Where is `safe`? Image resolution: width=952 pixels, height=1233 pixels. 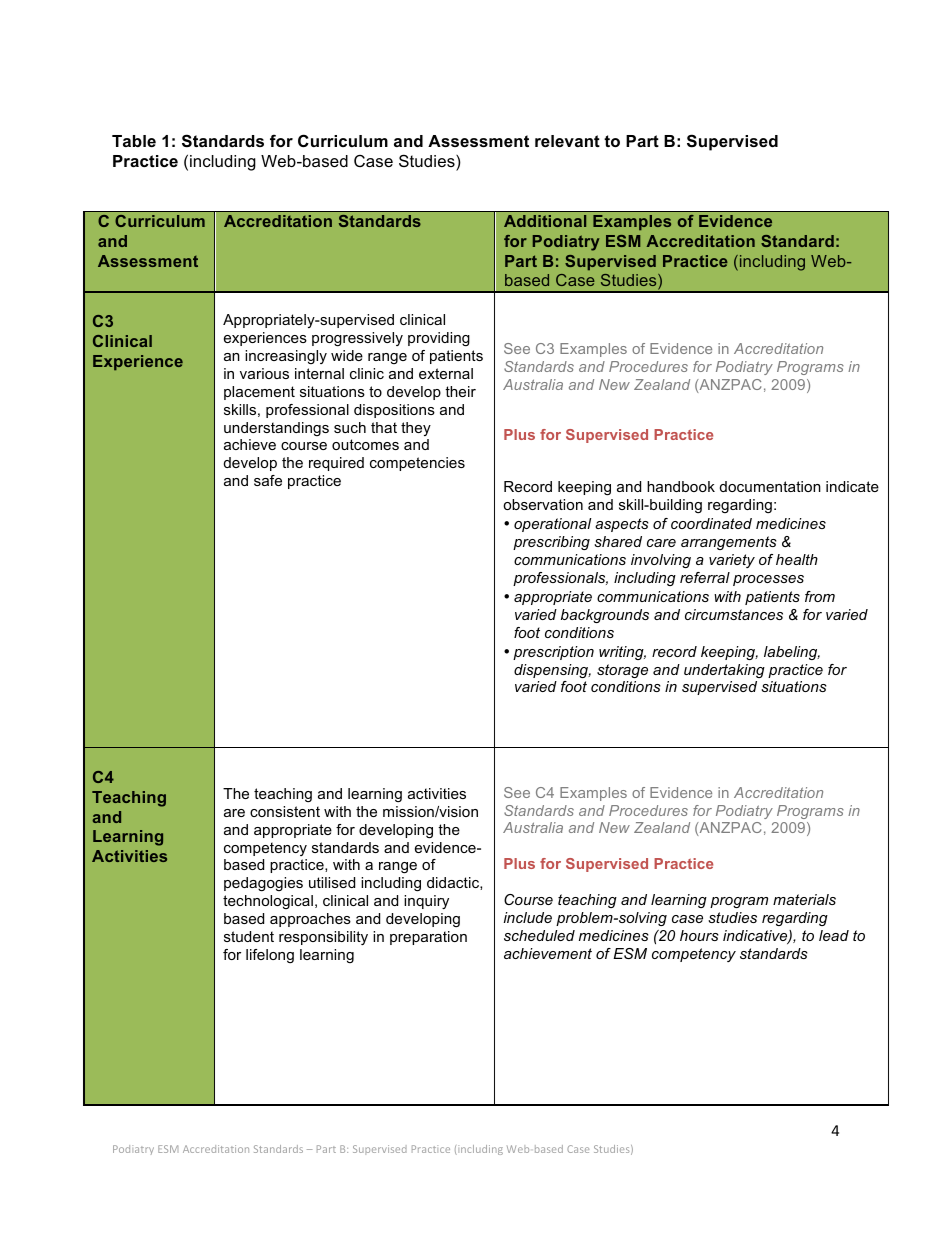 safe is located at coordinates (268, 480).
